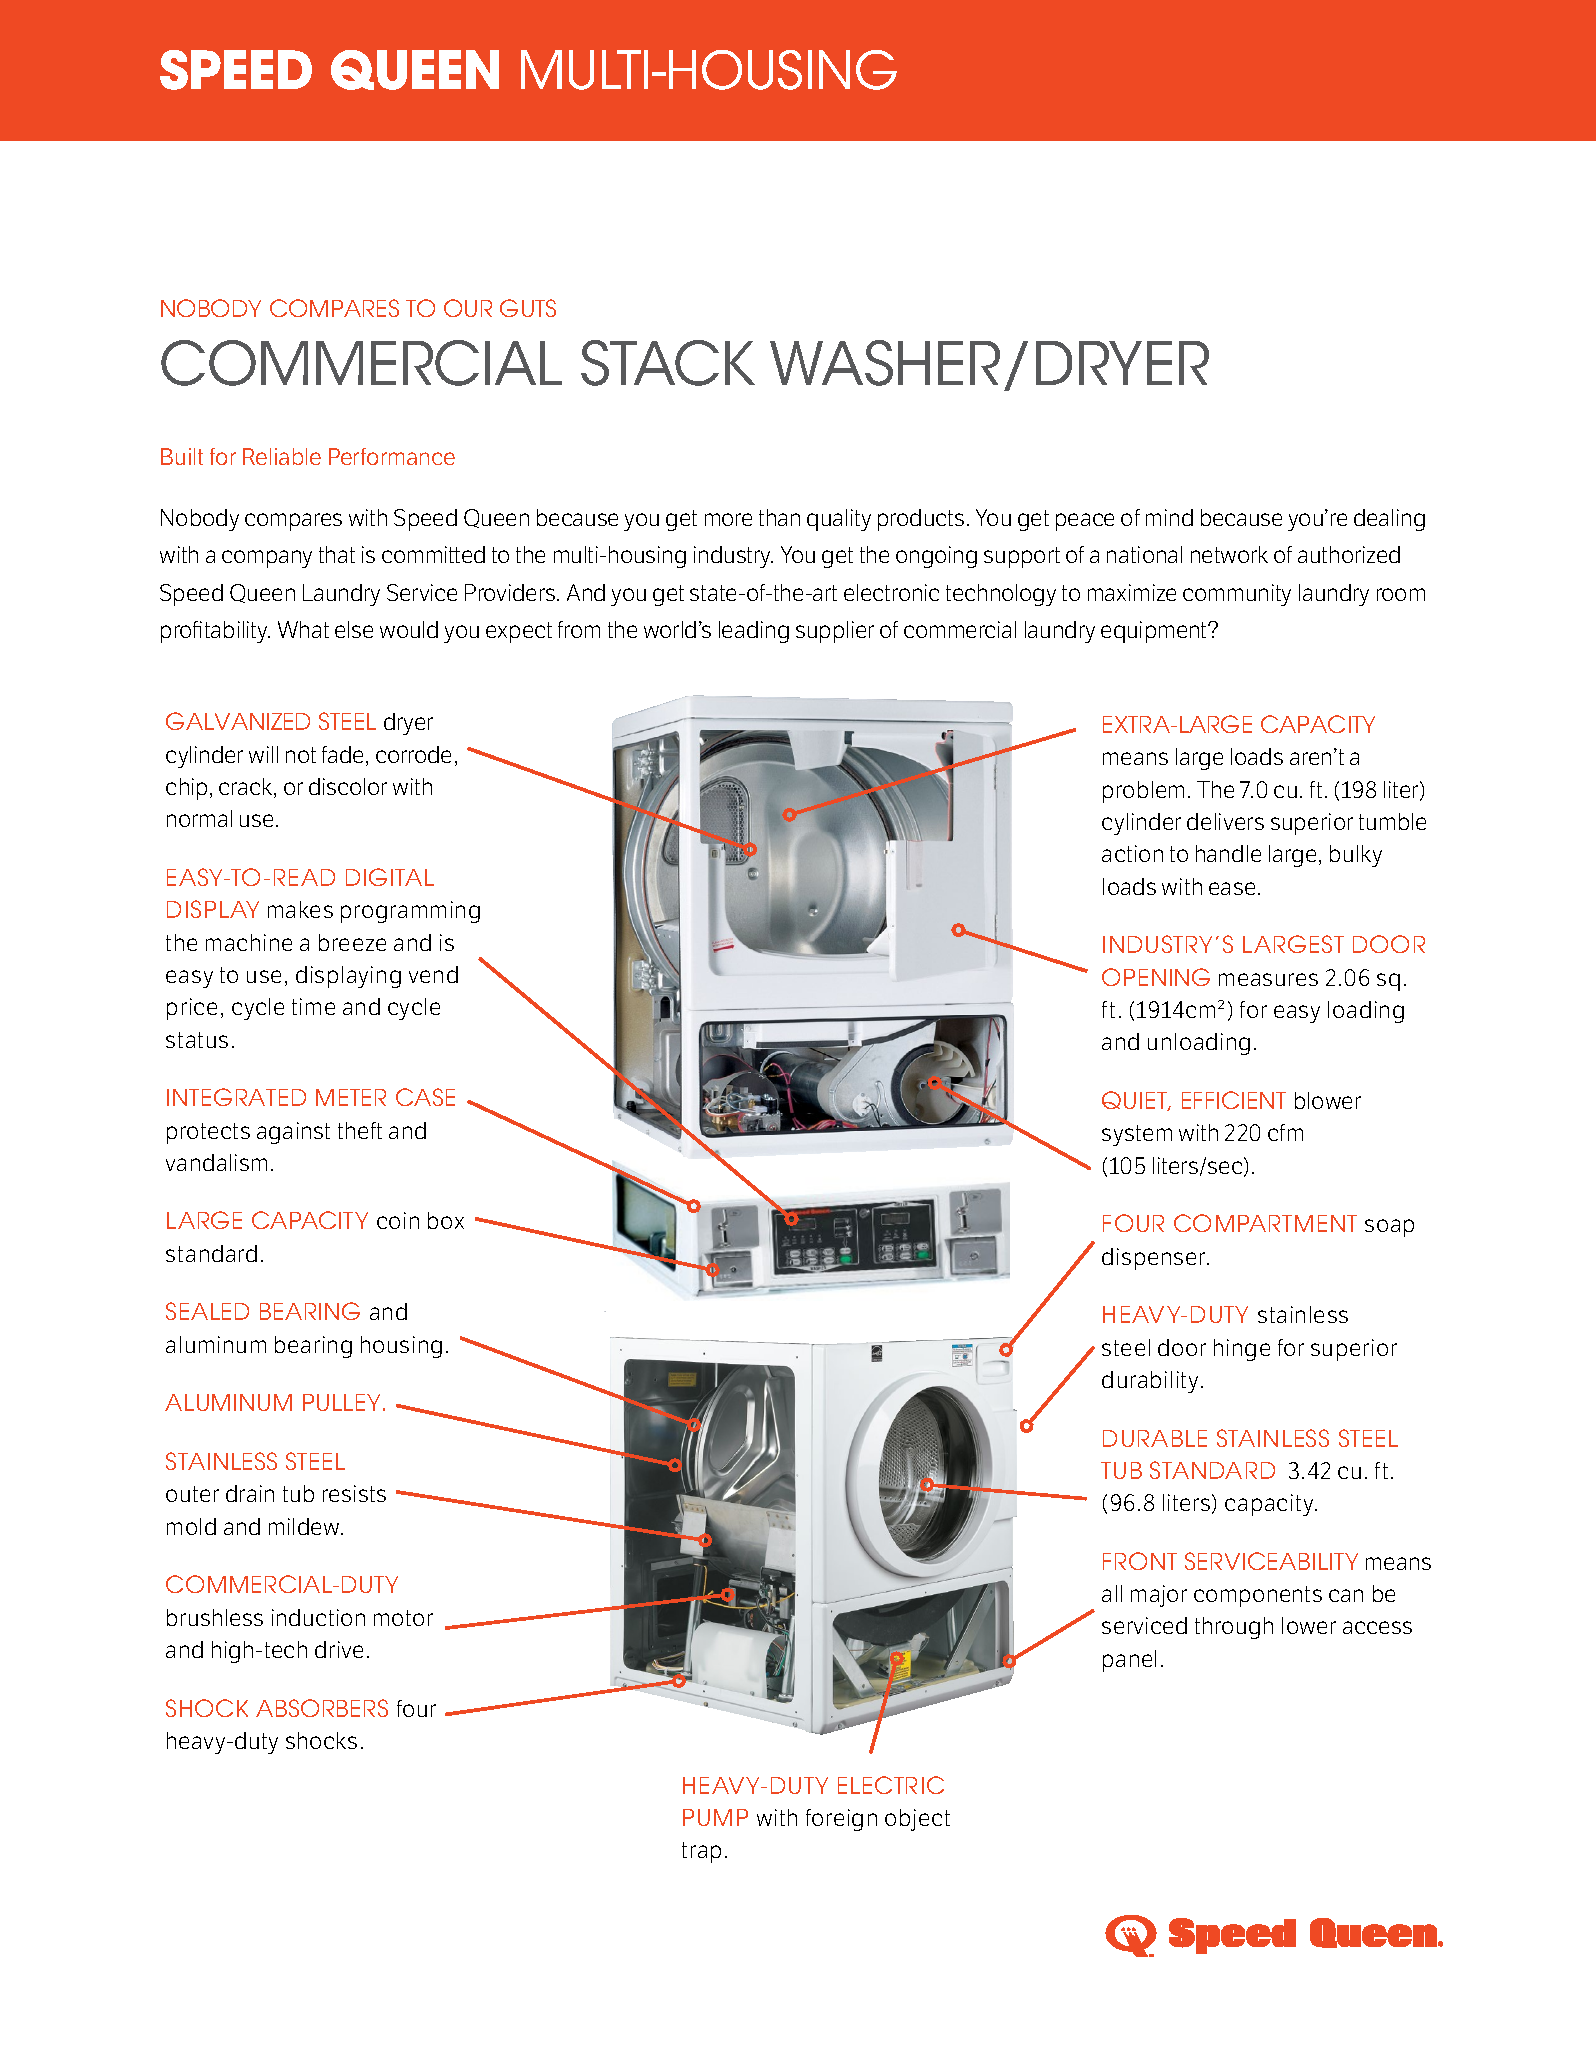  I want to click on METER, so click(351, 1097).
